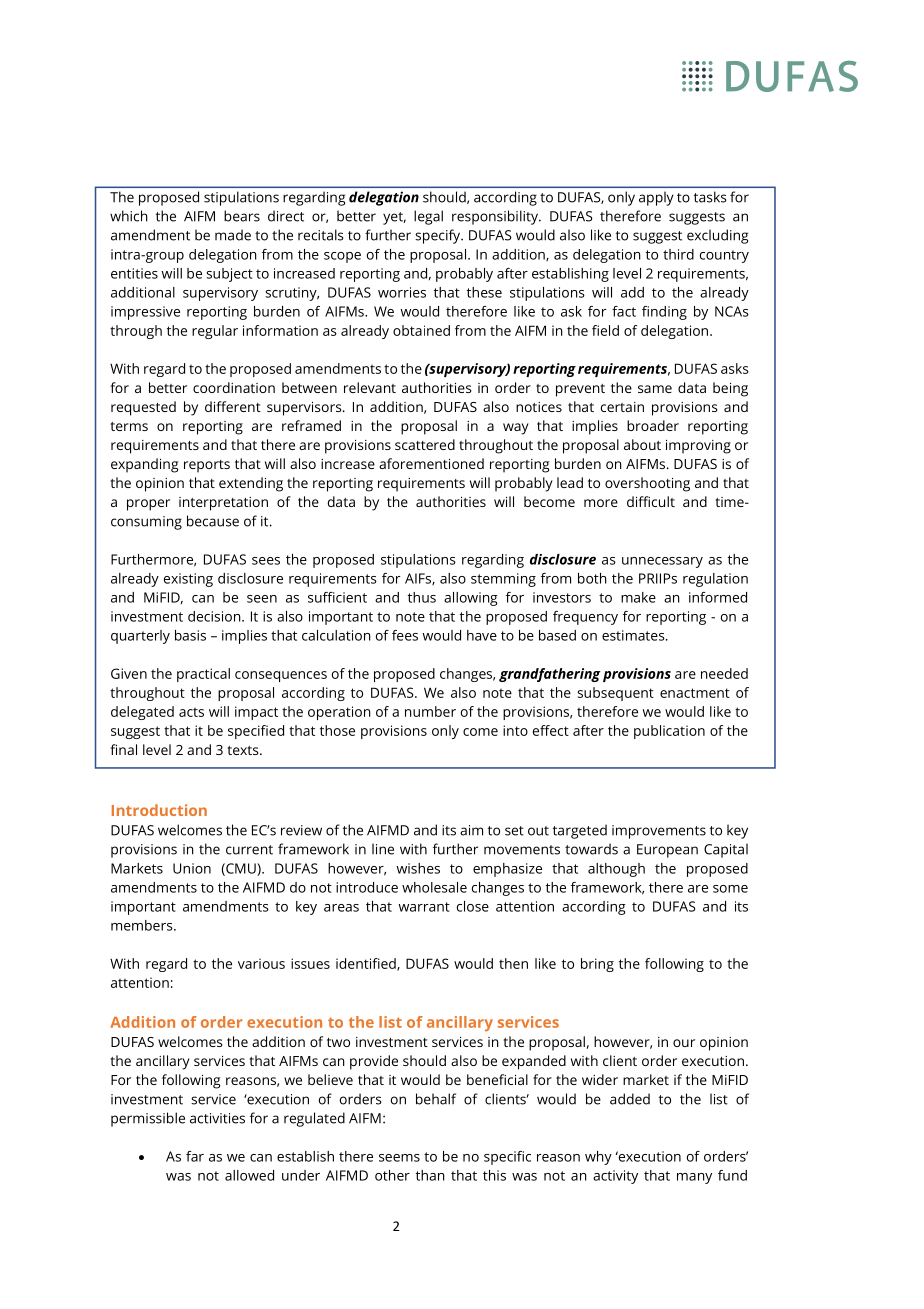 This screenshot has height=1309, width=924. I want to click on apply, so click(656, 199).
